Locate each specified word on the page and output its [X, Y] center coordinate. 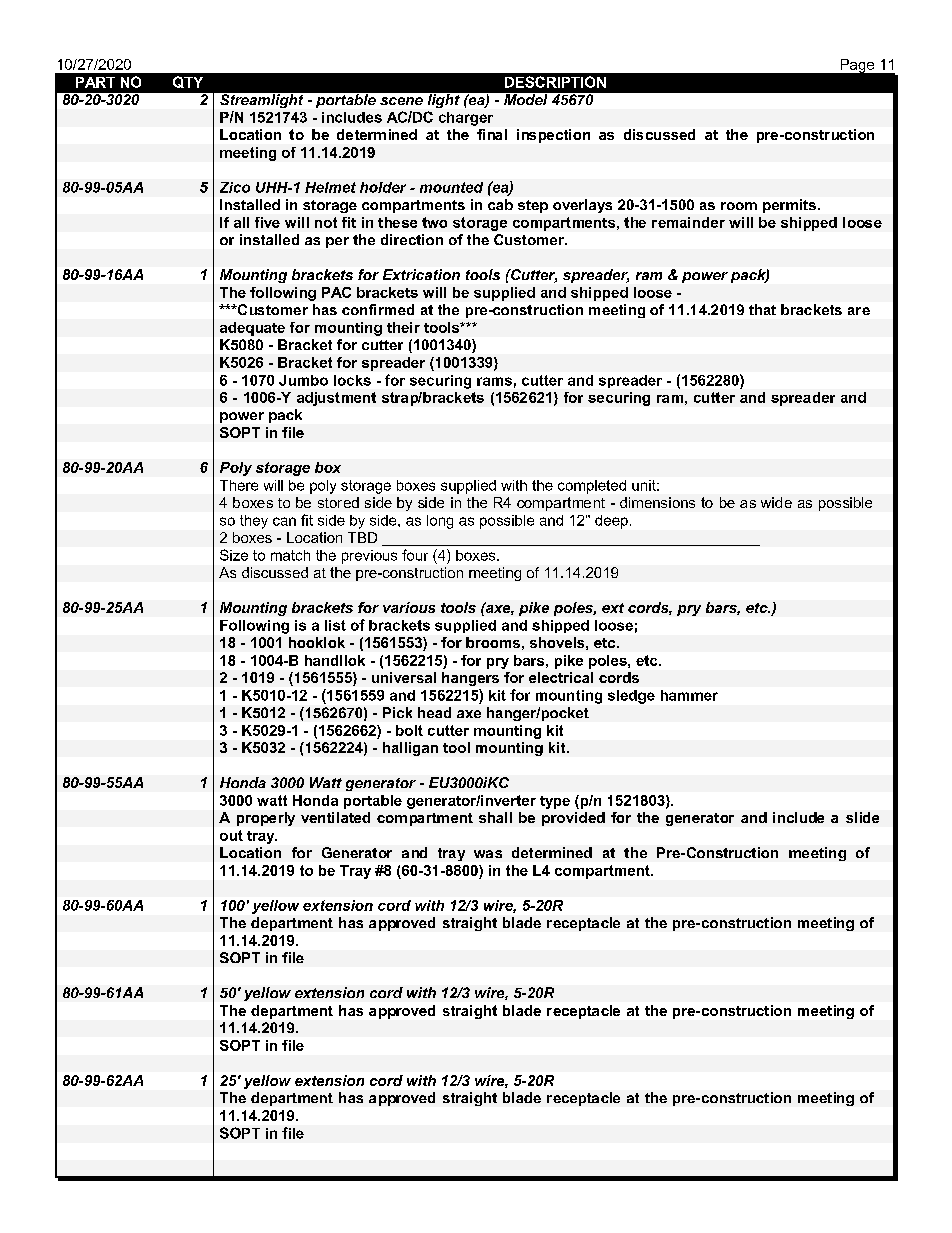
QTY [188, 82]
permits [789, 206]
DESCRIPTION [555, 82]
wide [776, 502]
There [239, 485]
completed [592, 487]
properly [266, 819]
